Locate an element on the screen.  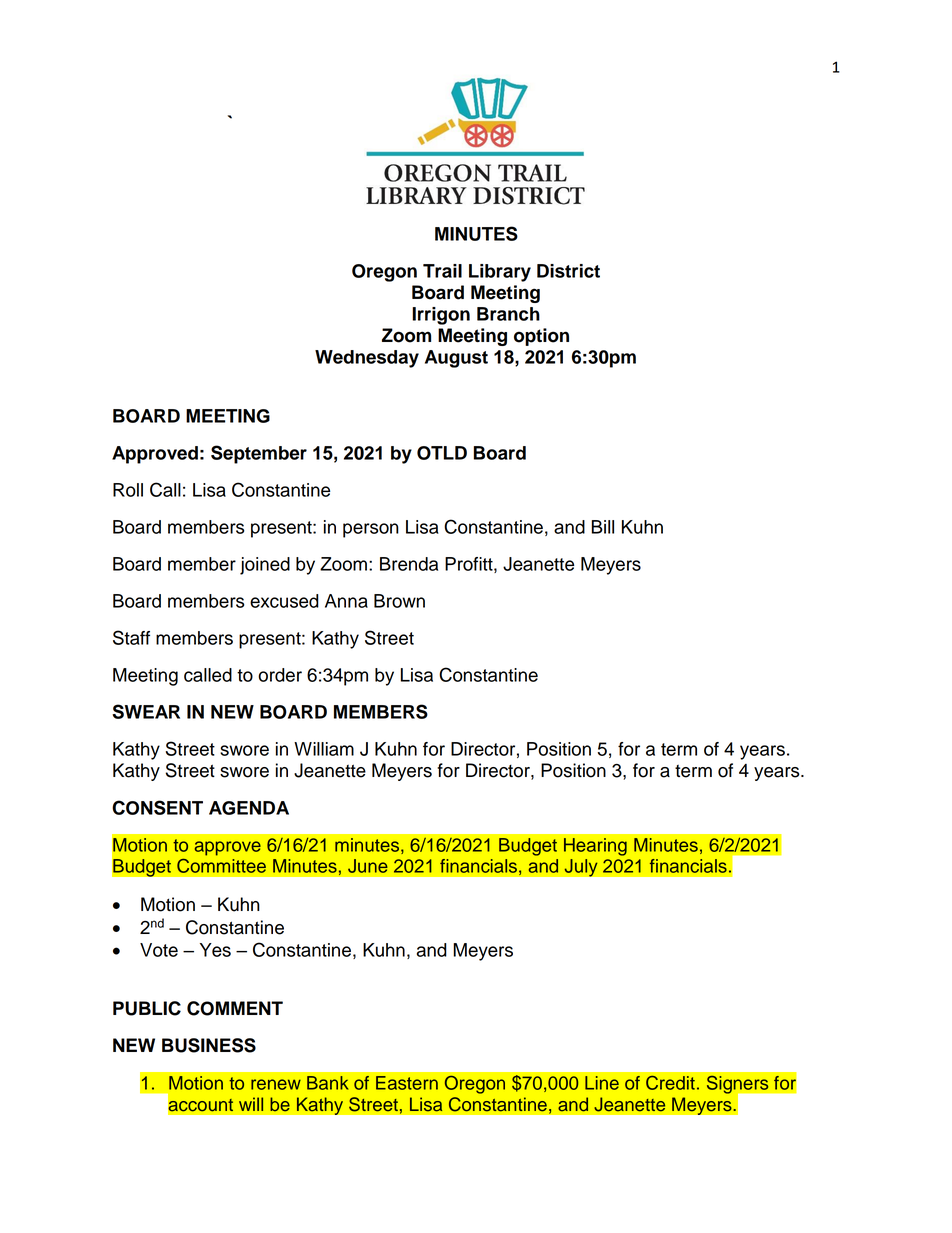
Trail is located at coordinates (442, 271).
